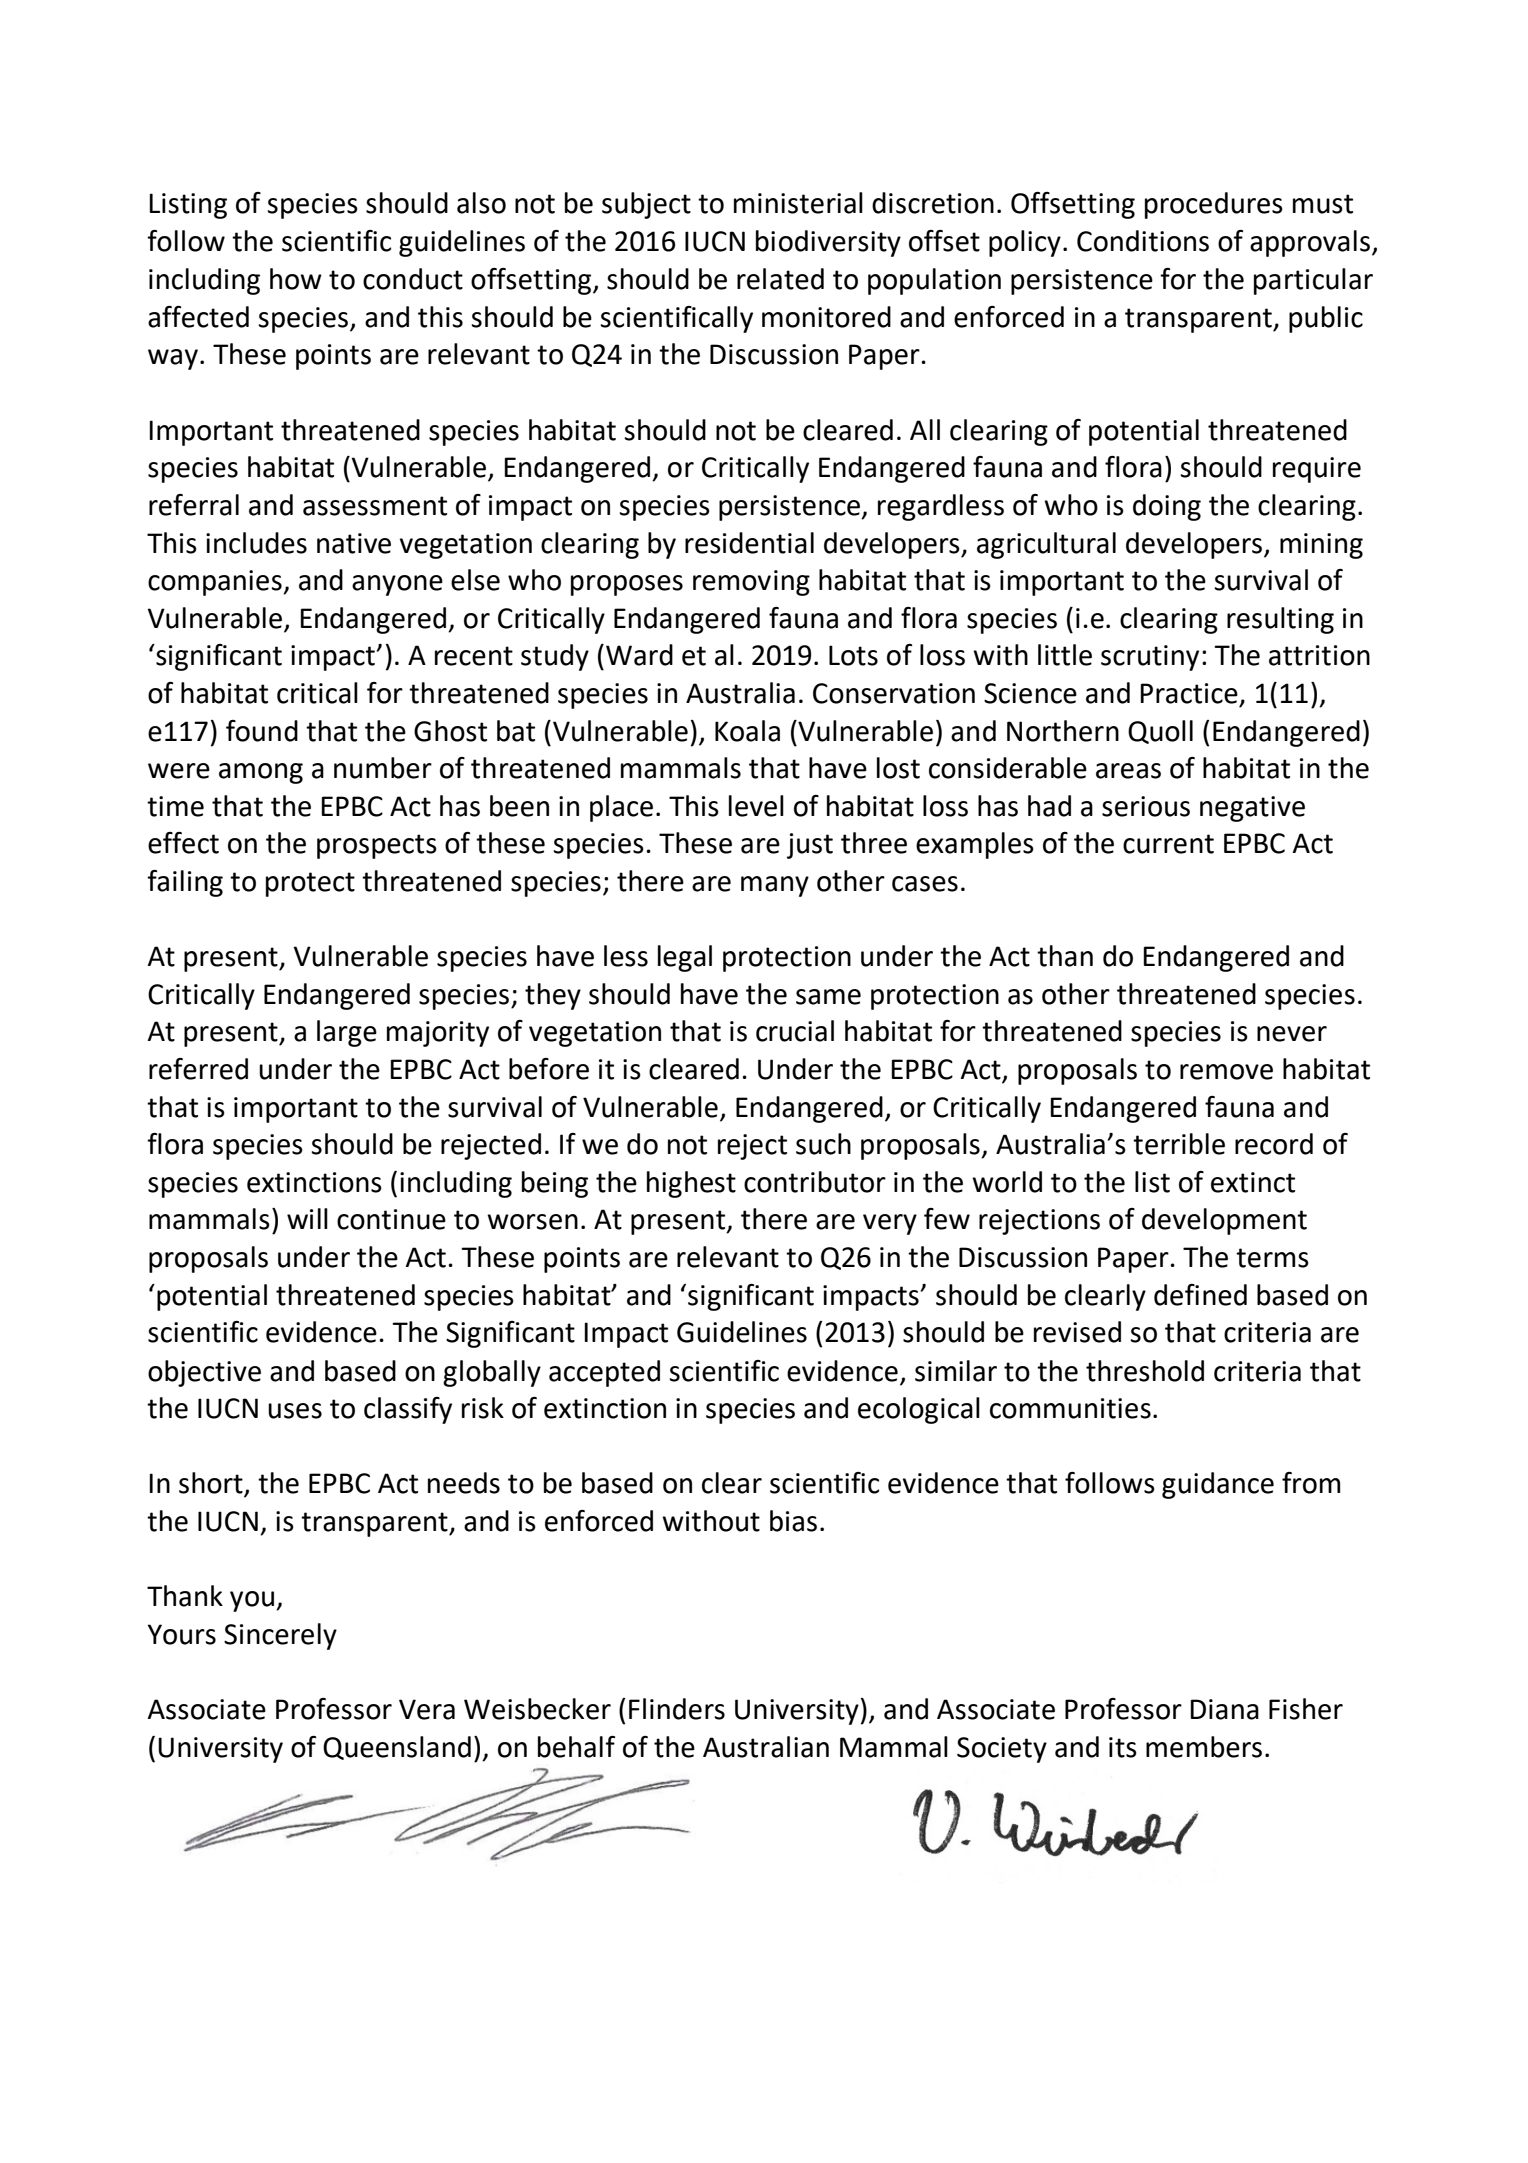 The height and width of the screenshot is (2163, 1528). I want to click on how, so click(296, 279).
